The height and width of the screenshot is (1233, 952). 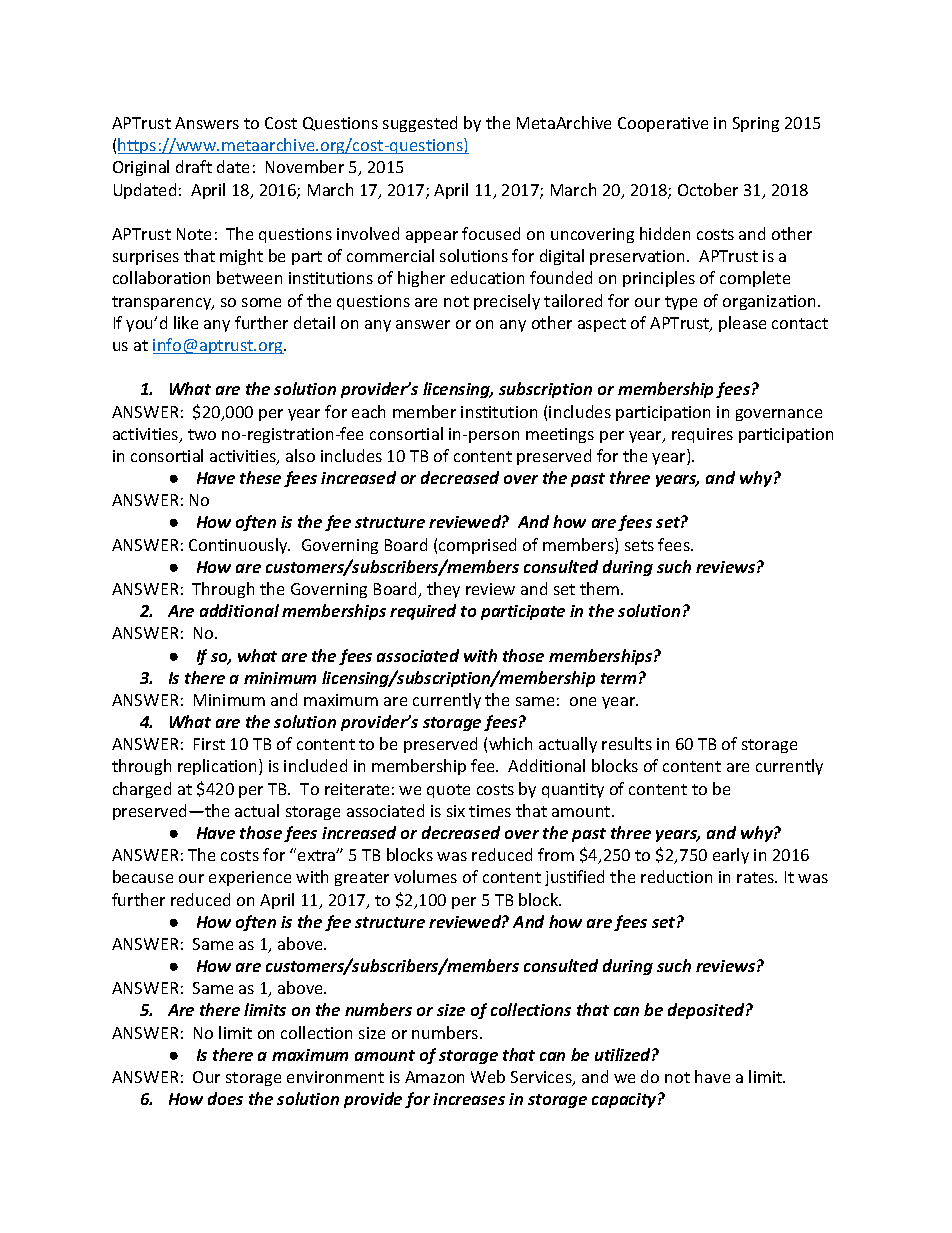 What do you see at coordinates (194, 166) in the screenshot?
I see `draft` at bounding box center [194, 166].
